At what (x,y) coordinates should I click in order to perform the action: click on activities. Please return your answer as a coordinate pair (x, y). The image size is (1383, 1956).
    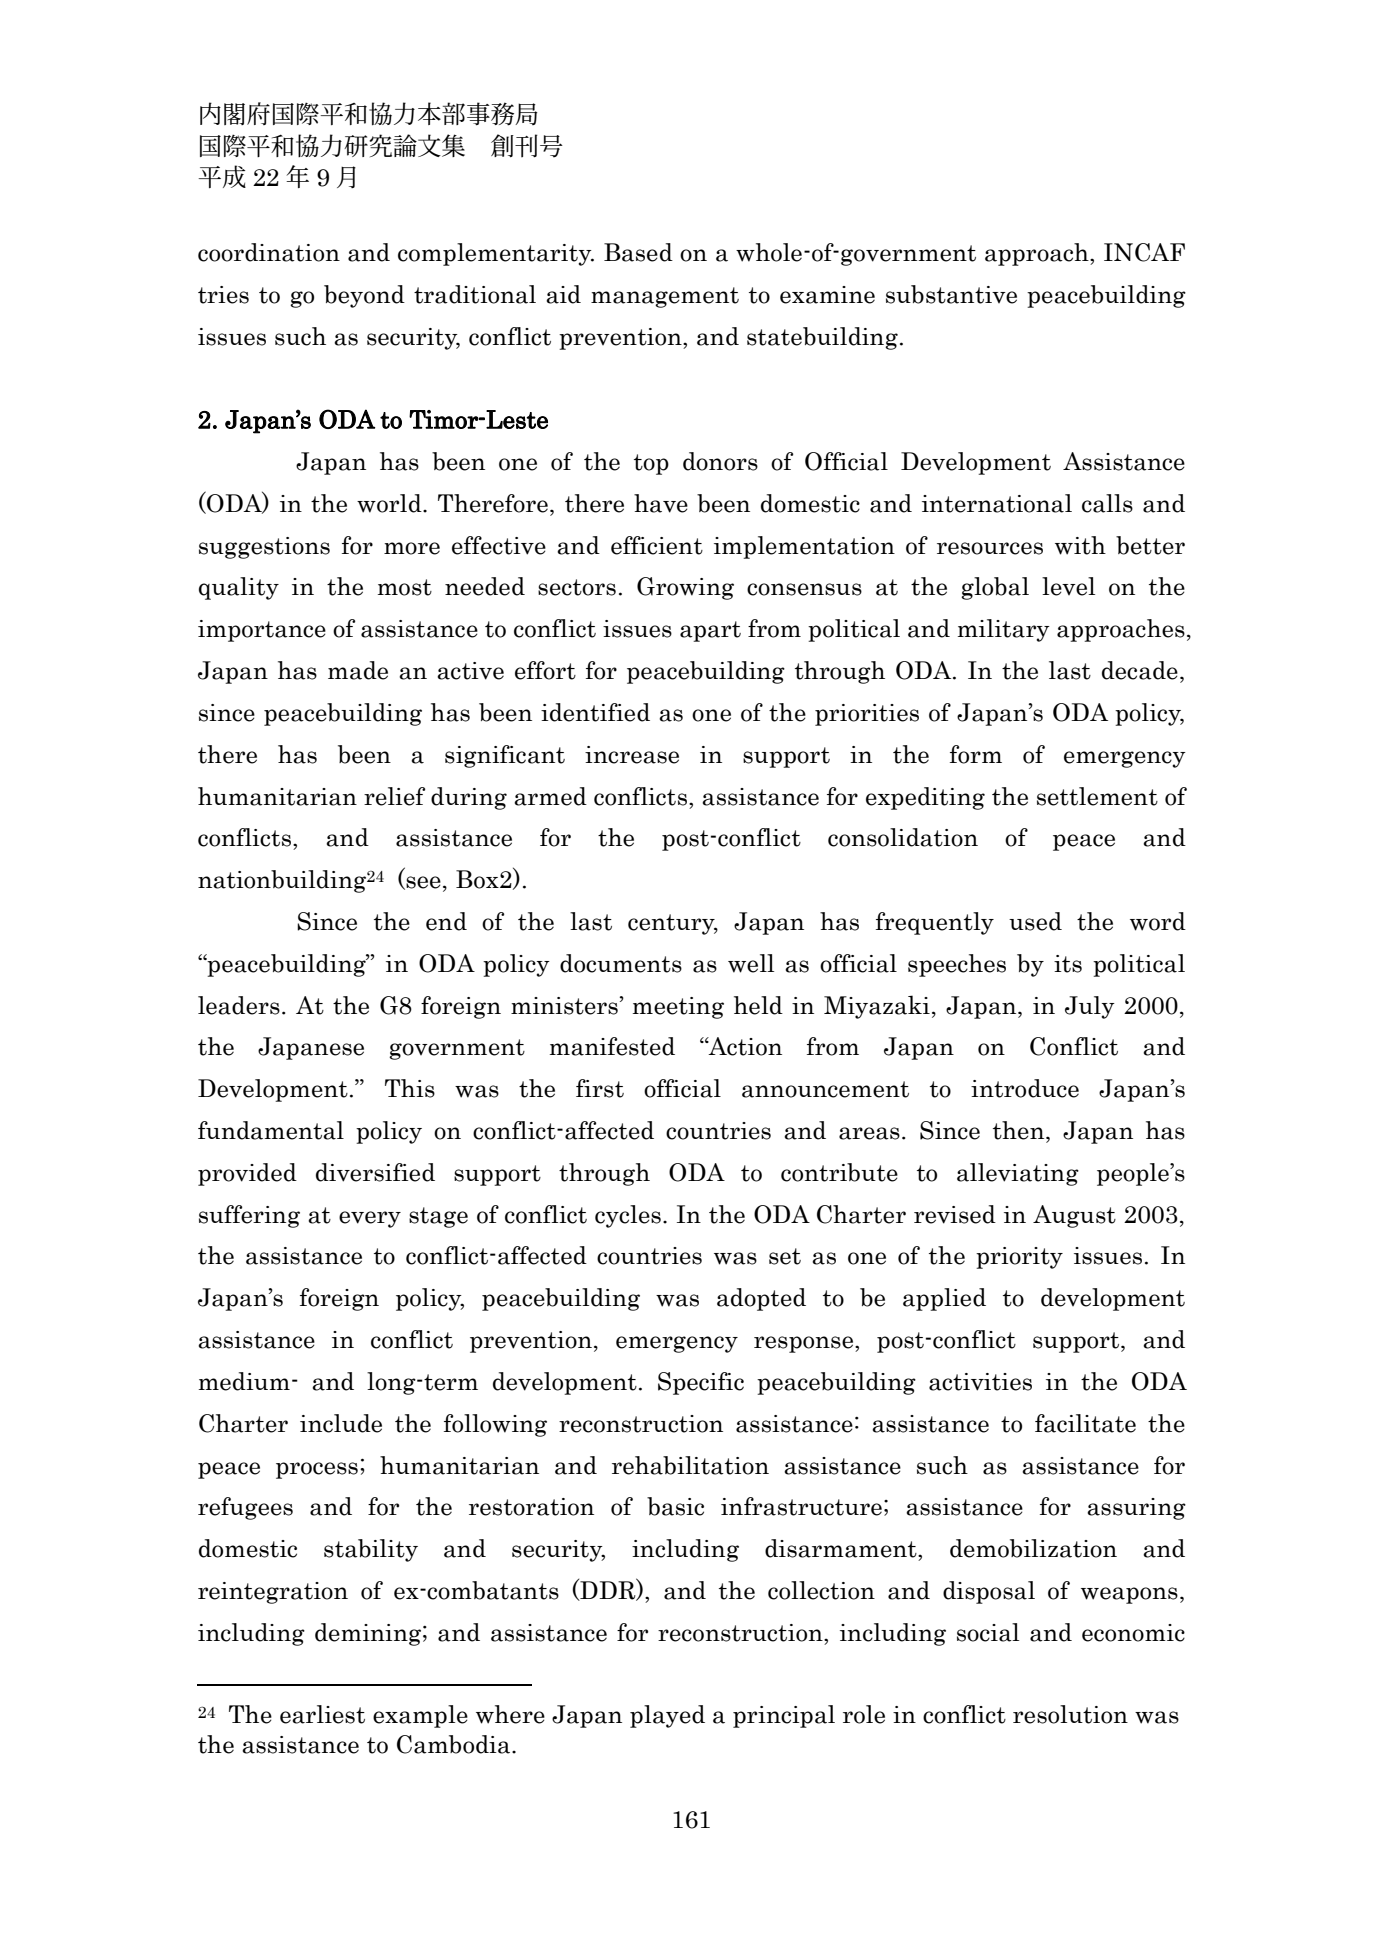
    Looking at the image, I should click on (980, 1382).
